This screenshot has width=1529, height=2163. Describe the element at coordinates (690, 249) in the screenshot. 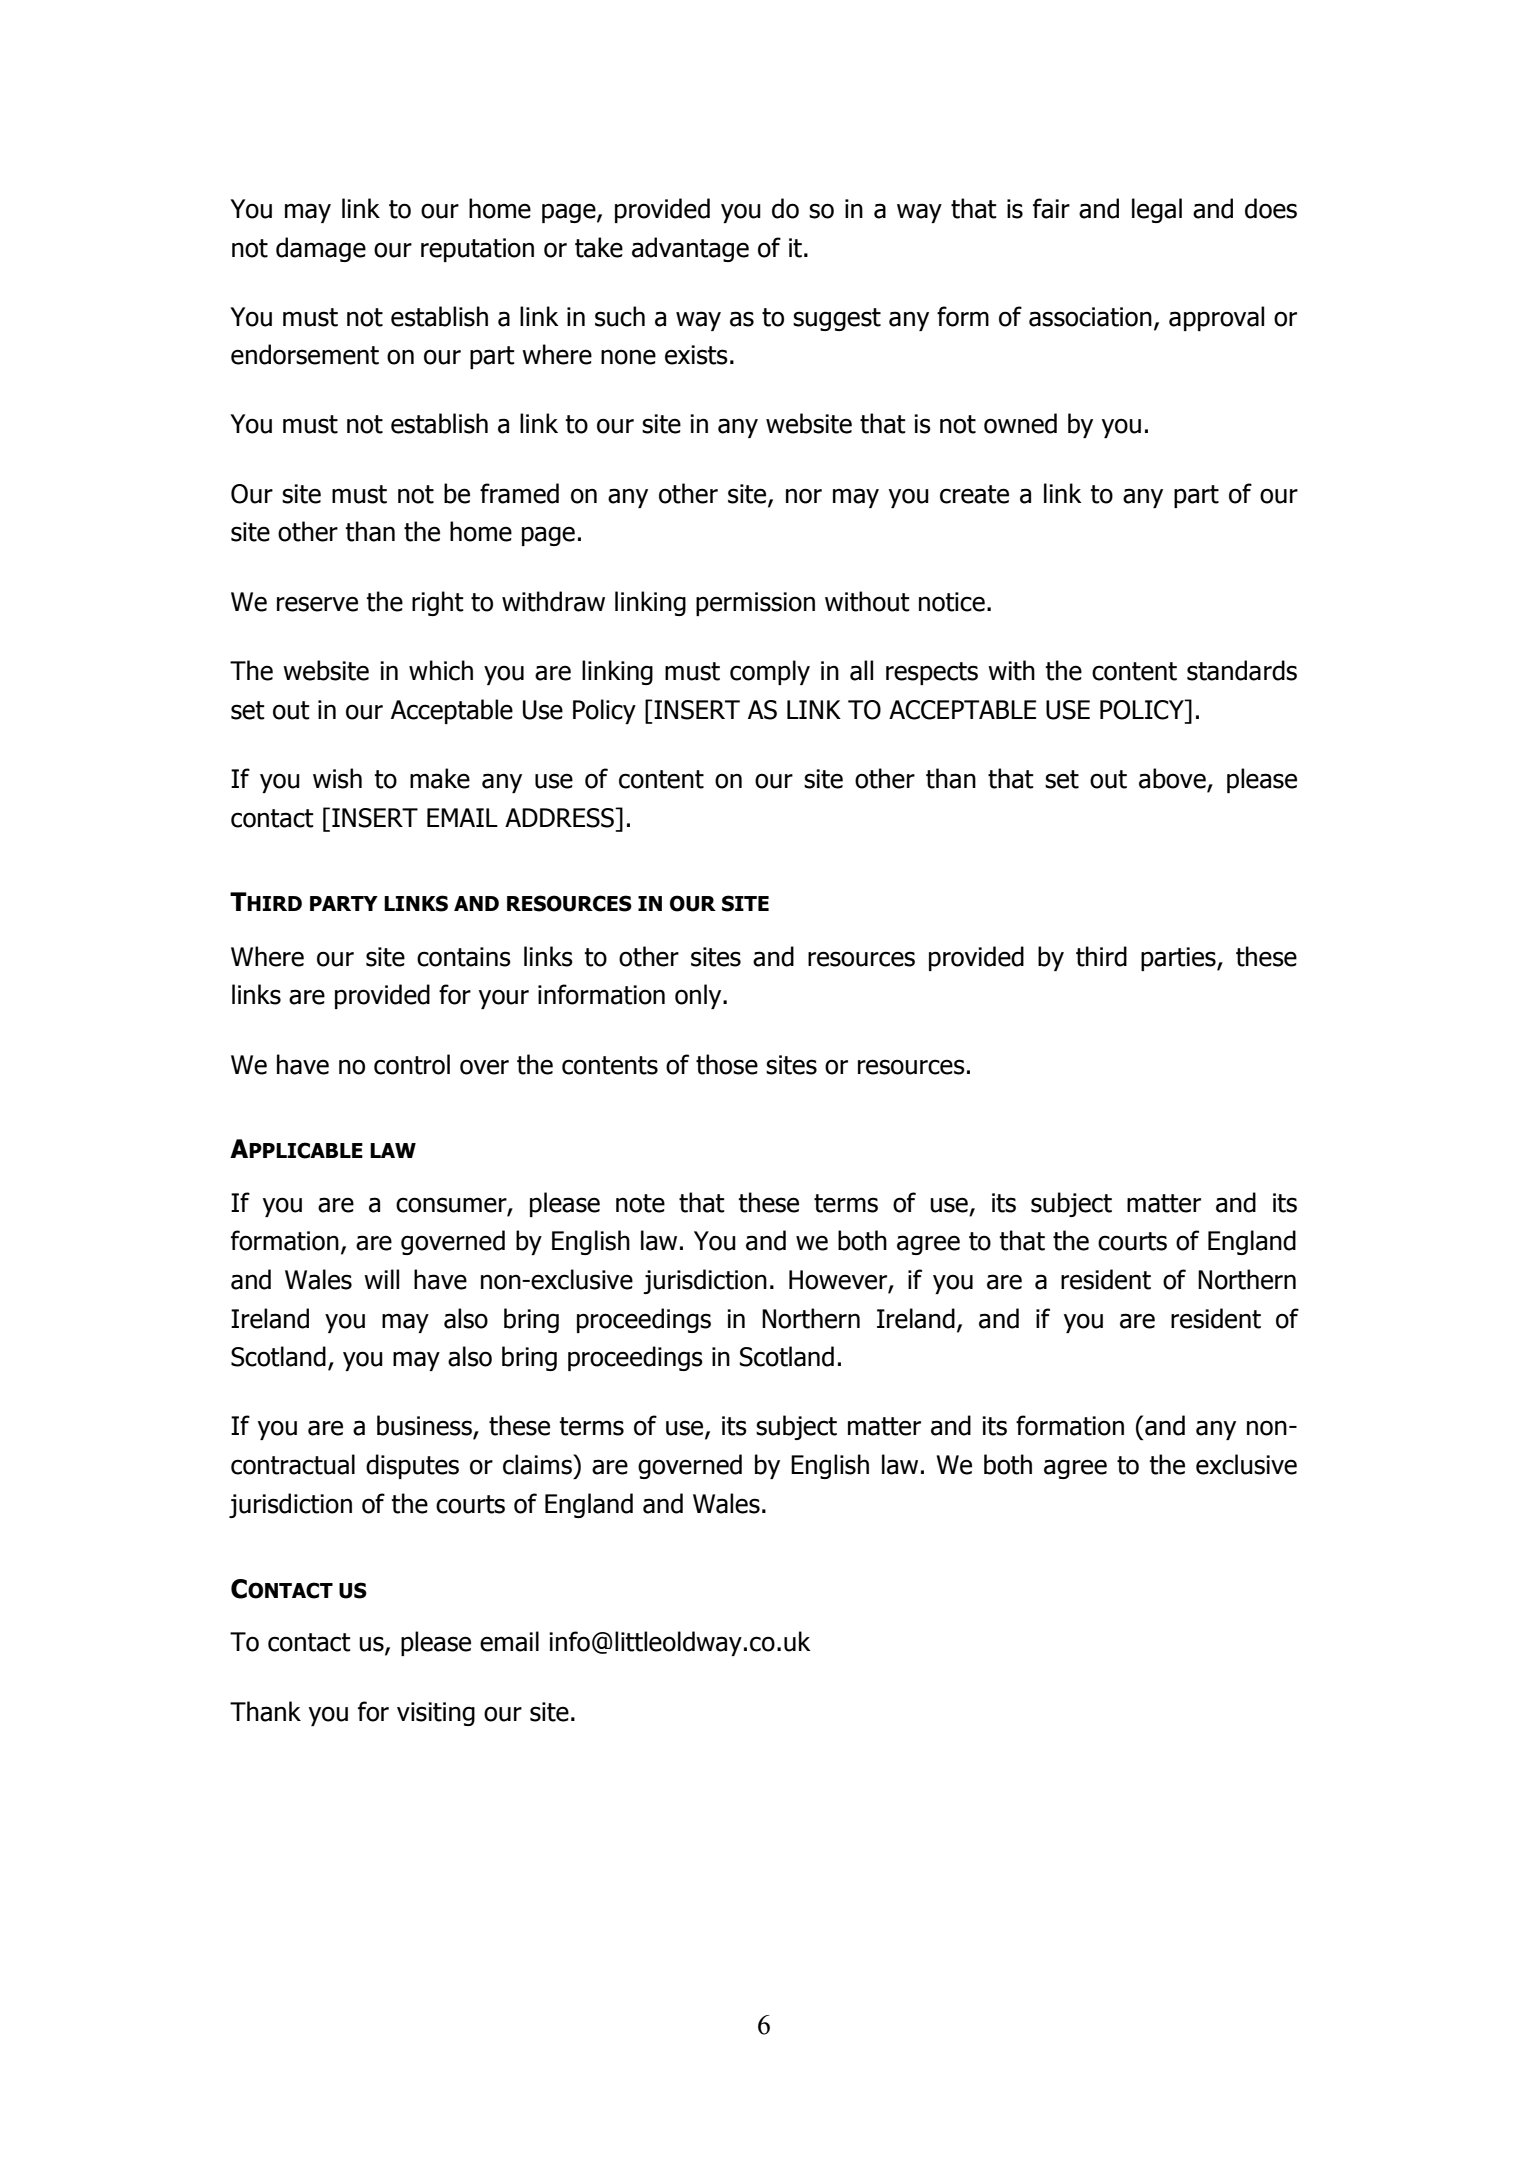

I see `advantage` at that location.
